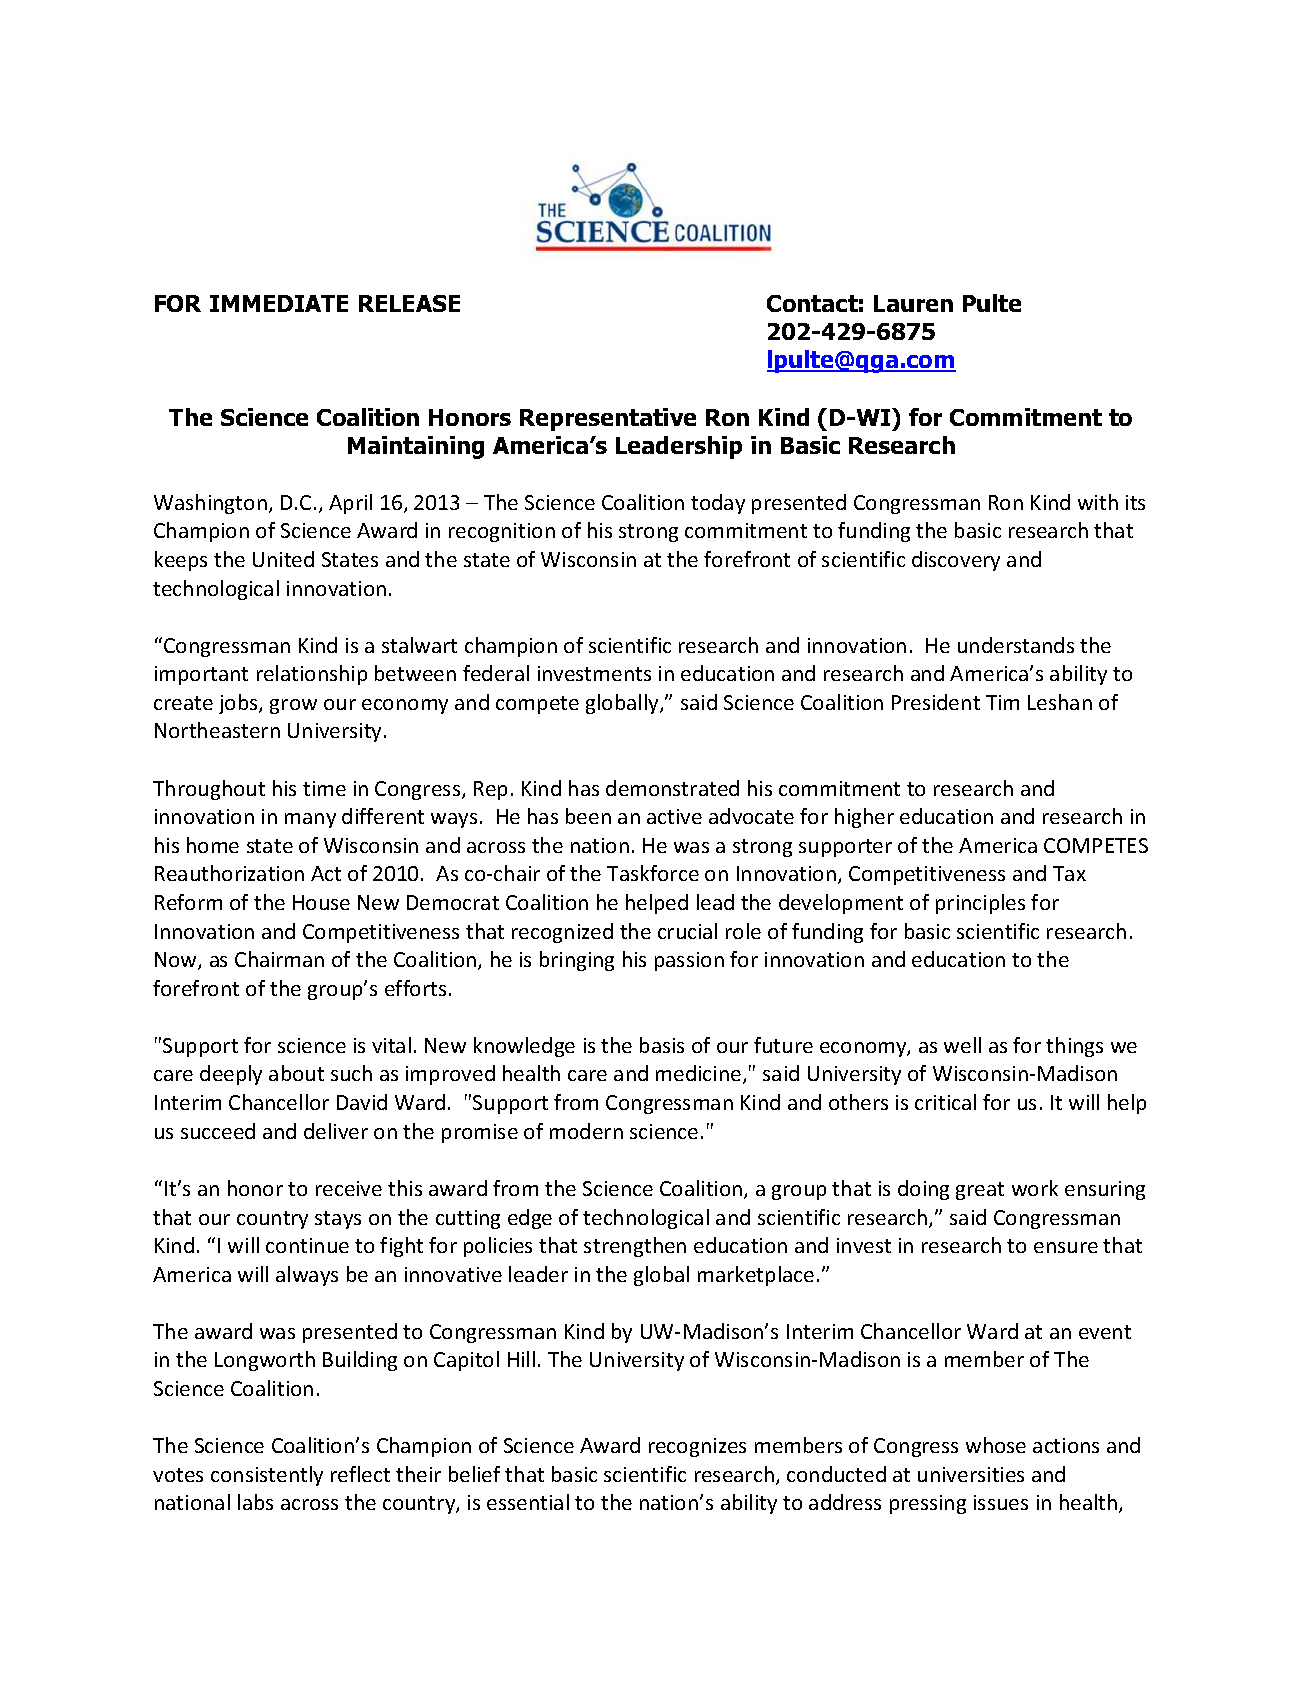  I want to click on Representative, so click(608, 419).
